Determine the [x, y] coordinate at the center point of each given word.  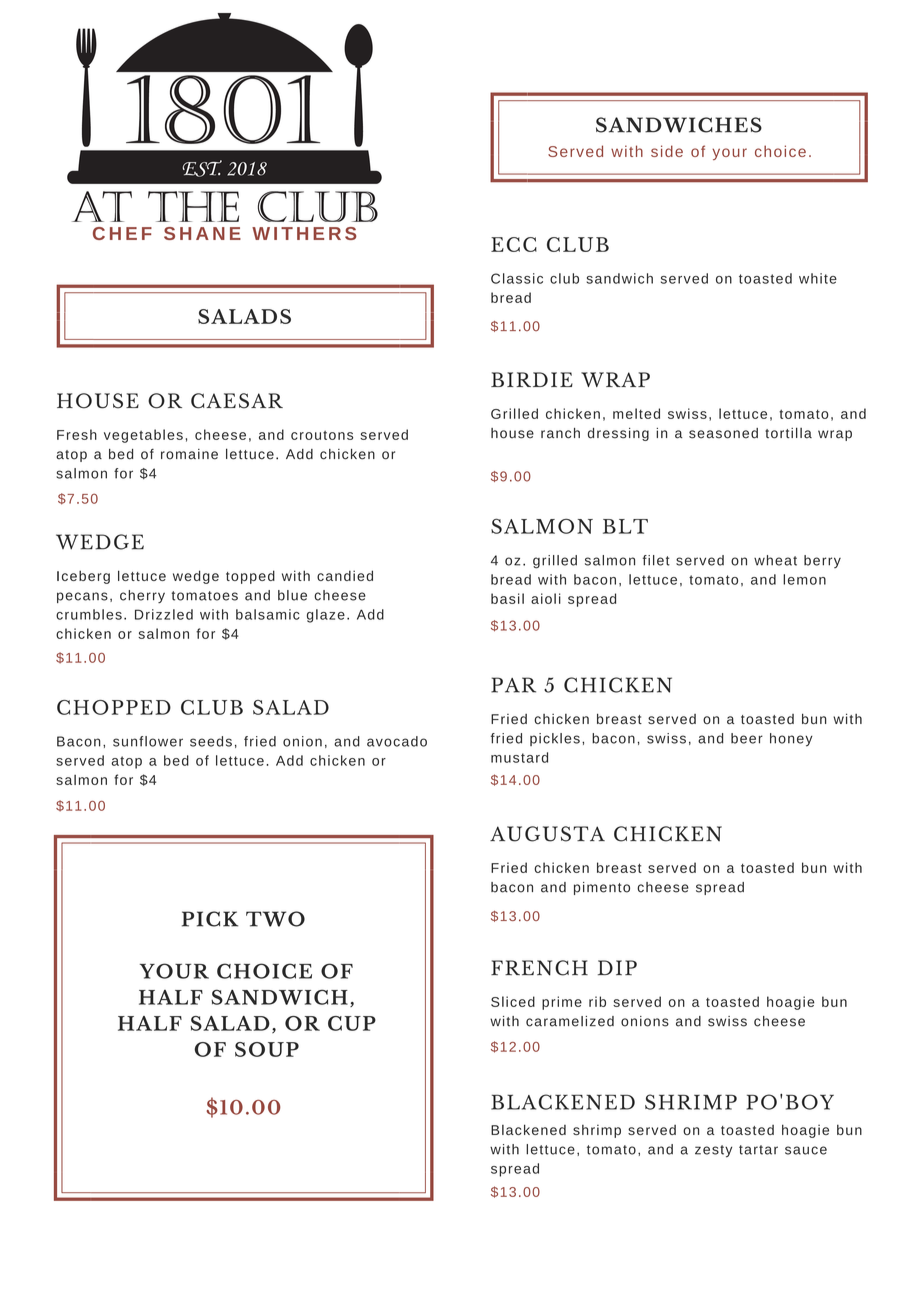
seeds [211, 741]
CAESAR [237, 401]
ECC [514, 244]
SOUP [267, 1049]
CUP [352, 1023]
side [667, 151]
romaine [189, 454]
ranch [560, 433]
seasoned [723, 433]
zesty [713, 1151]
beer [747, 738]
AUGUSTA [547, 834]
